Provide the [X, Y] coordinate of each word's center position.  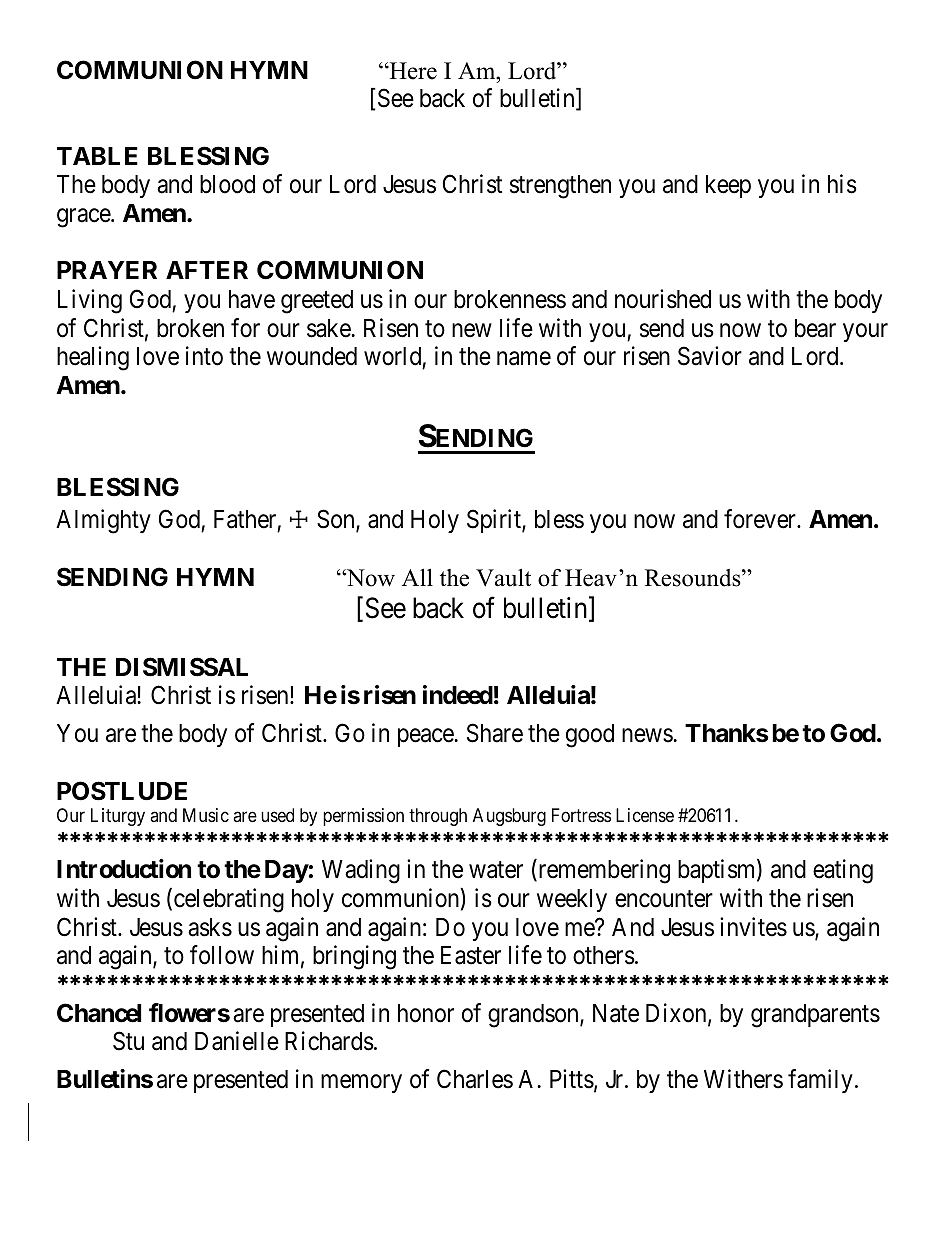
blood [227, 184]
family [820, 1081]
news [647, 736]
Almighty [103, 521]
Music [206, 815]
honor [426, 1013]
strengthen [560, 187]
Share [495, 733]
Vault [503, 578]
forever [761, 519]
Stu [128, 1041]
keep [728, 186]
